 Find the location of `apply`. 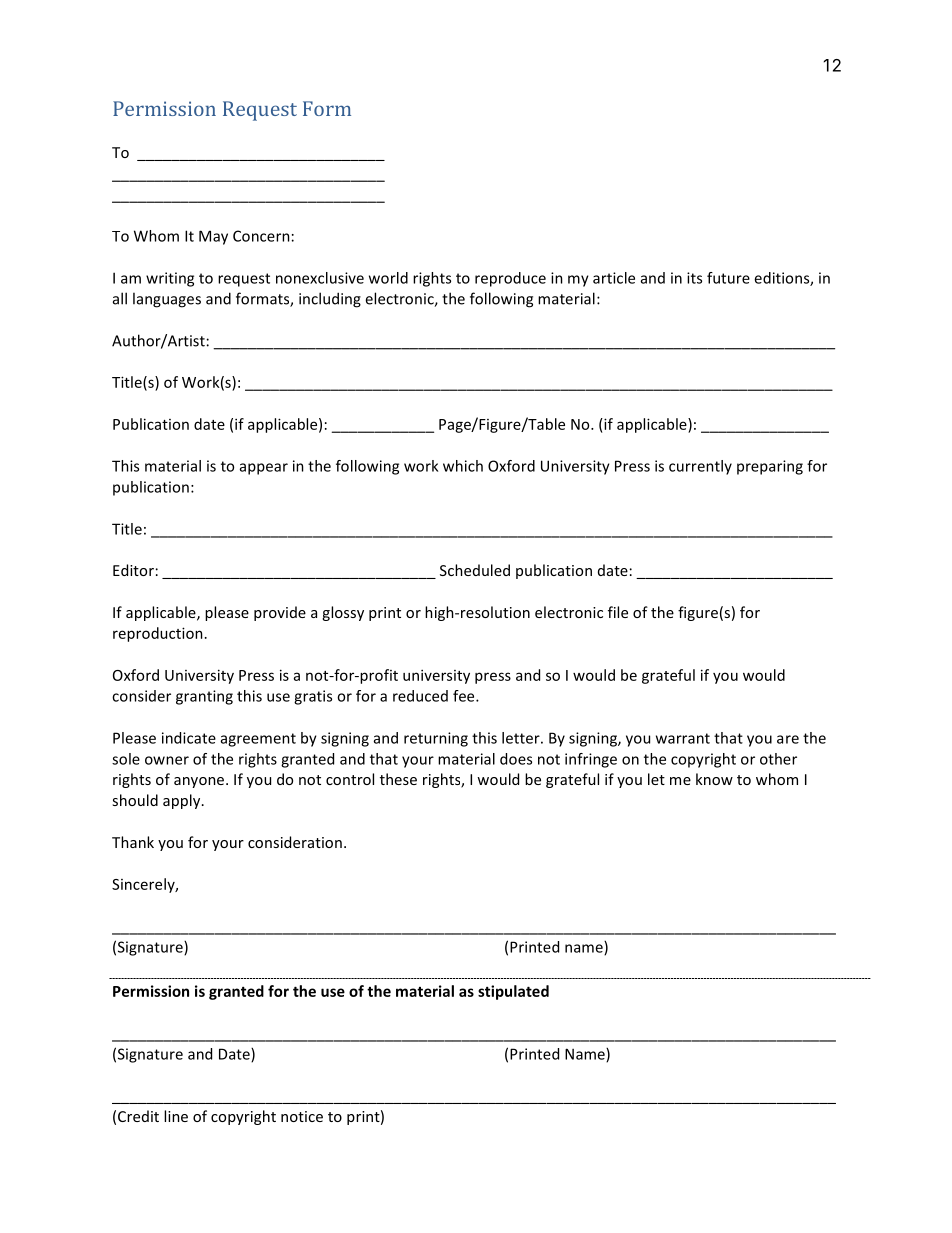

apply is located at coordinates (183, 801).
